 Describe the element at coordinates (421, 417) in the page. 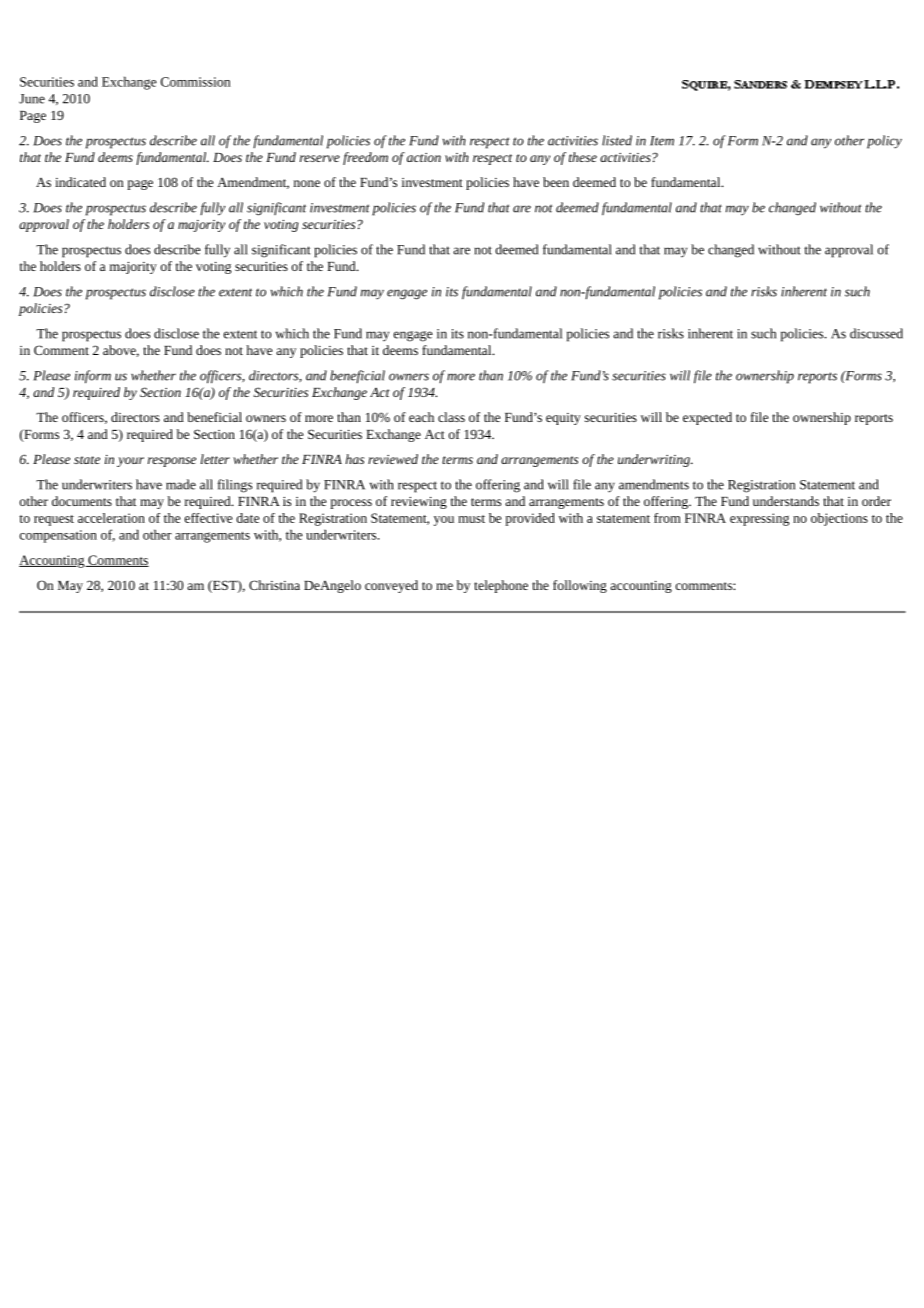

I see `each` at that location.
